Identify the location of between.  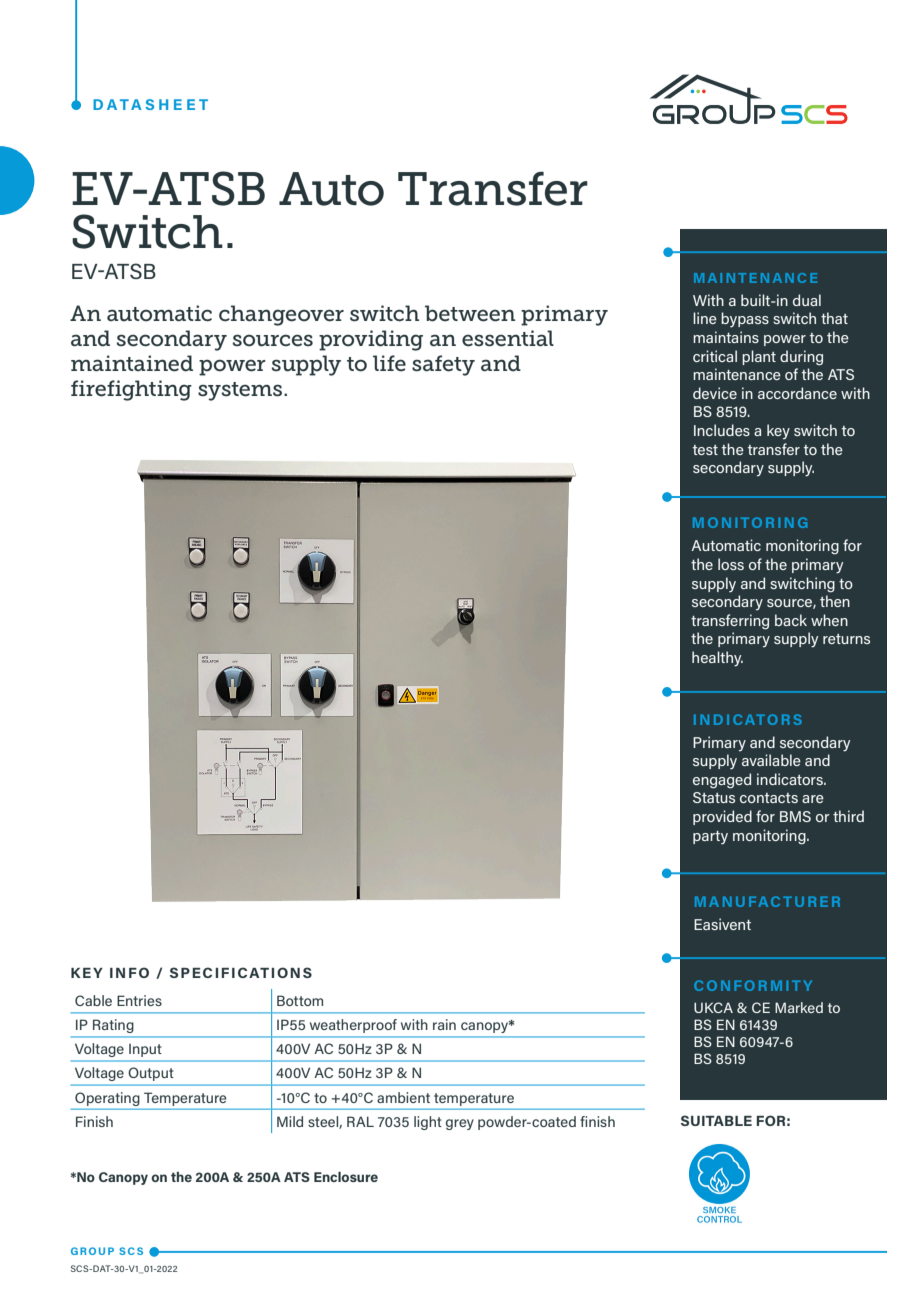
(470, 313).
